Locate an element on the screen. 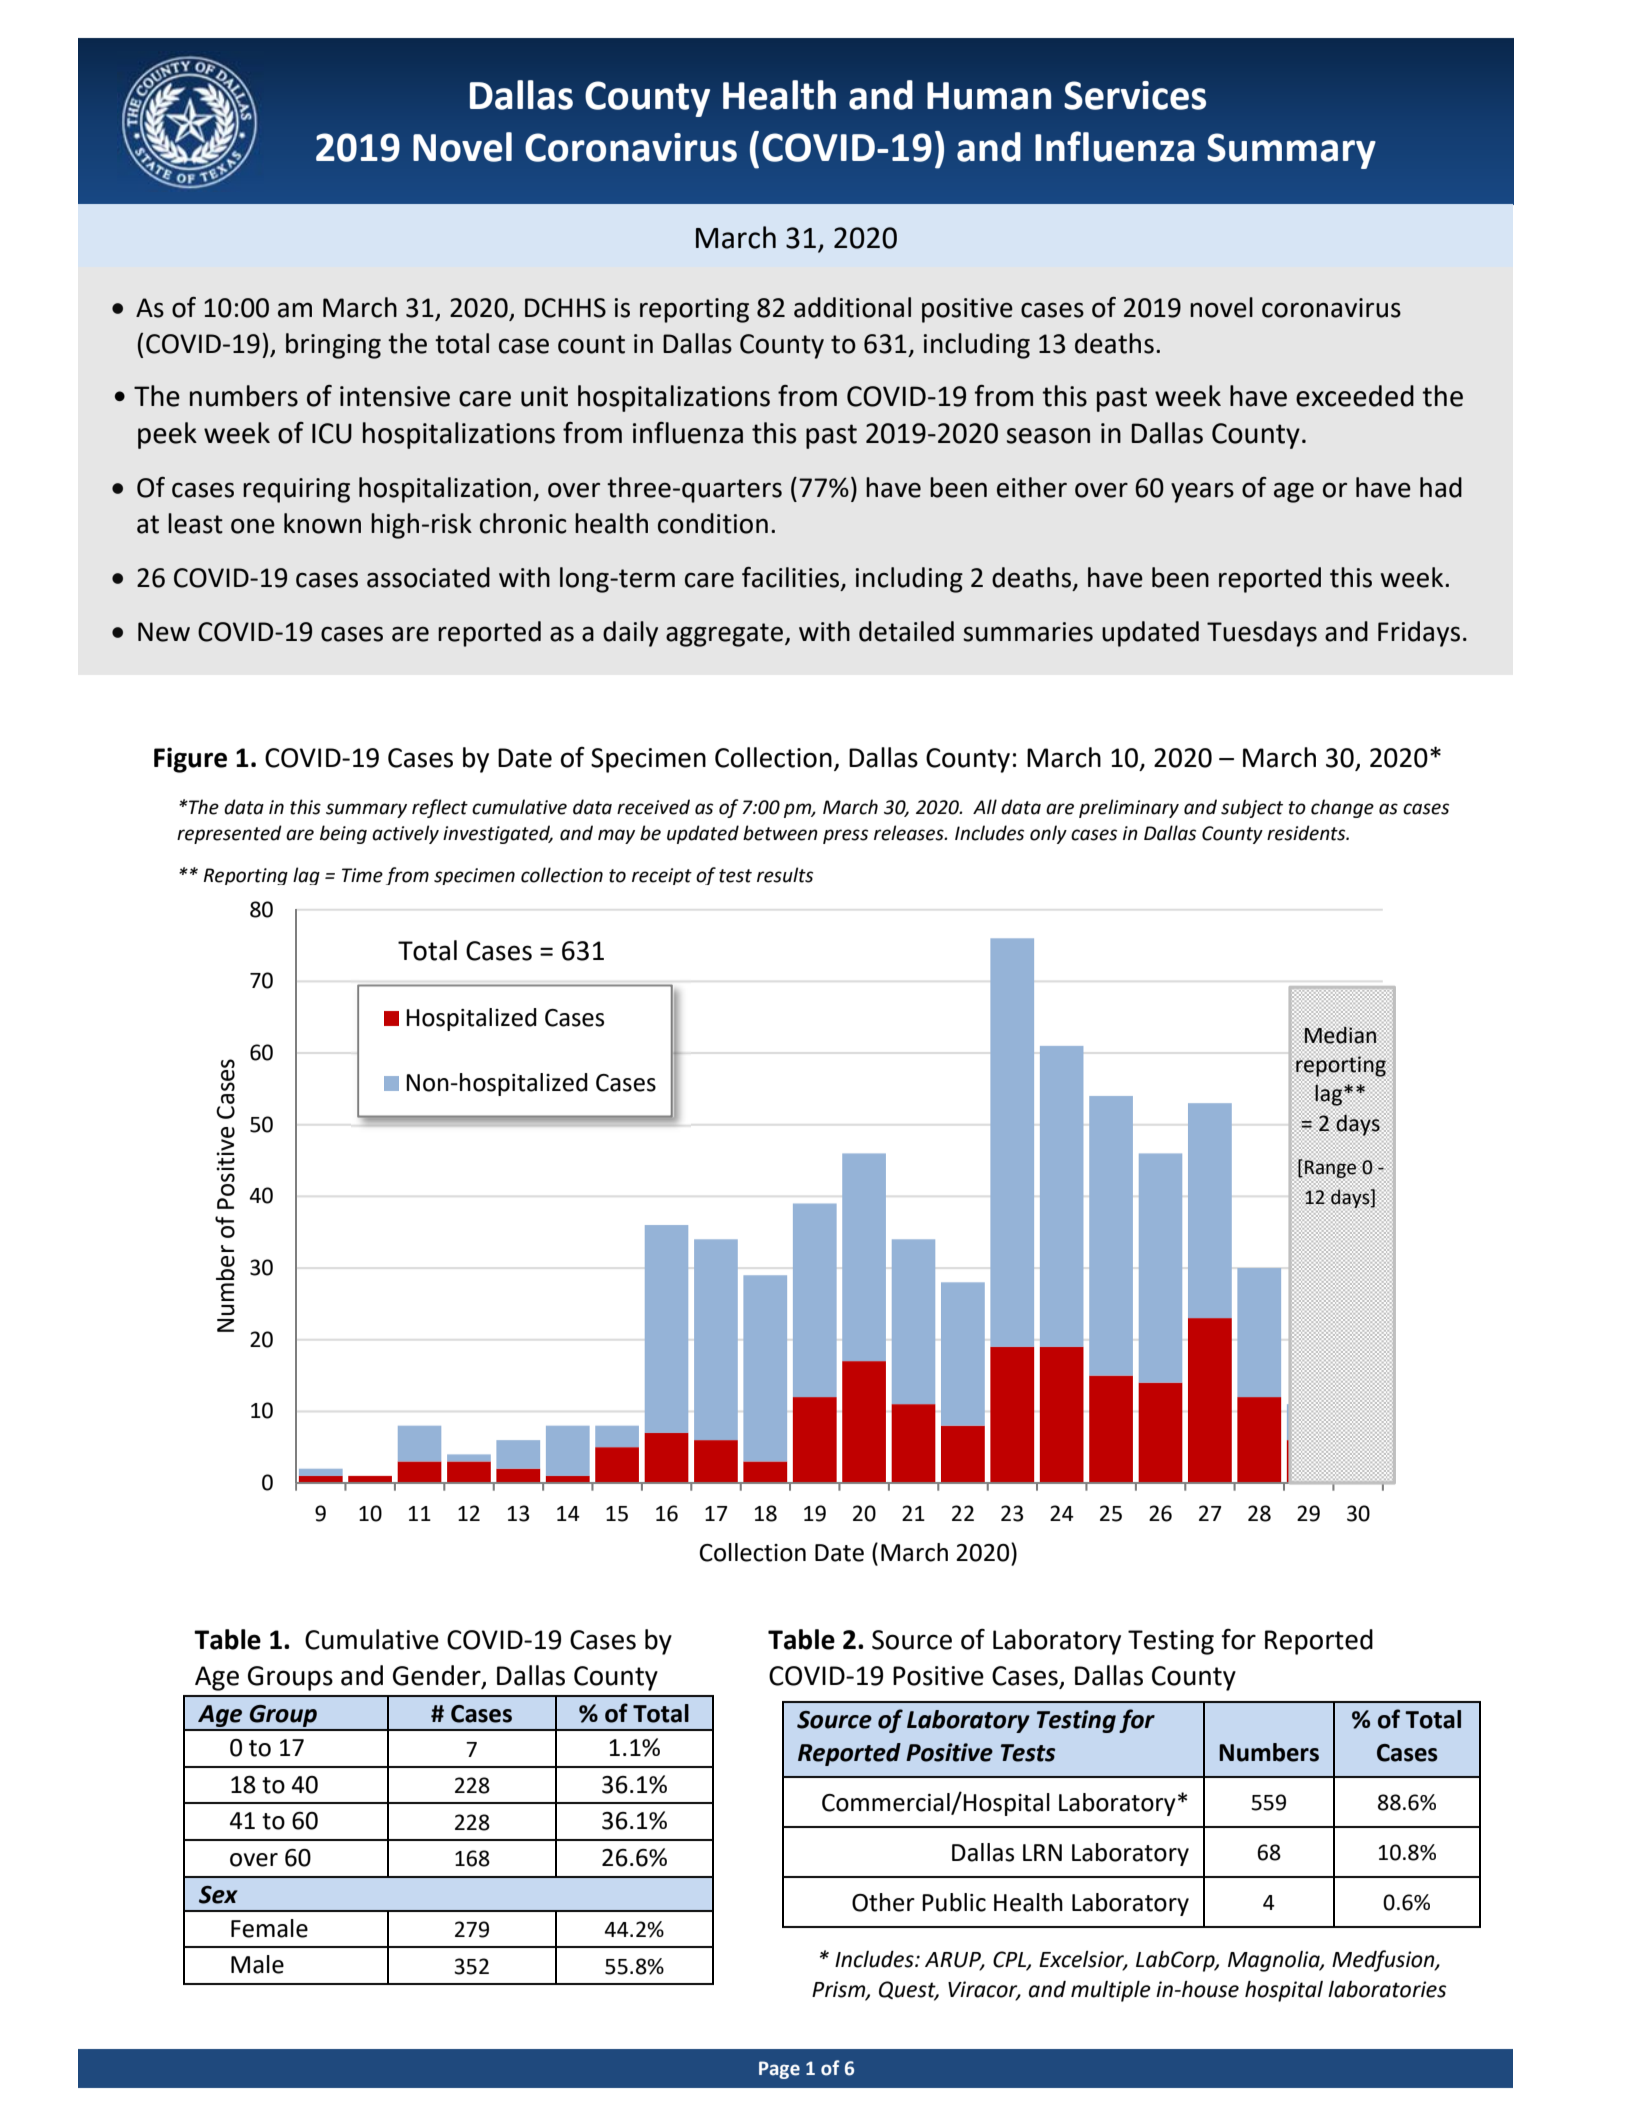 The image size is (1637, 2119). Page is located at coordinates (779, 2070).
